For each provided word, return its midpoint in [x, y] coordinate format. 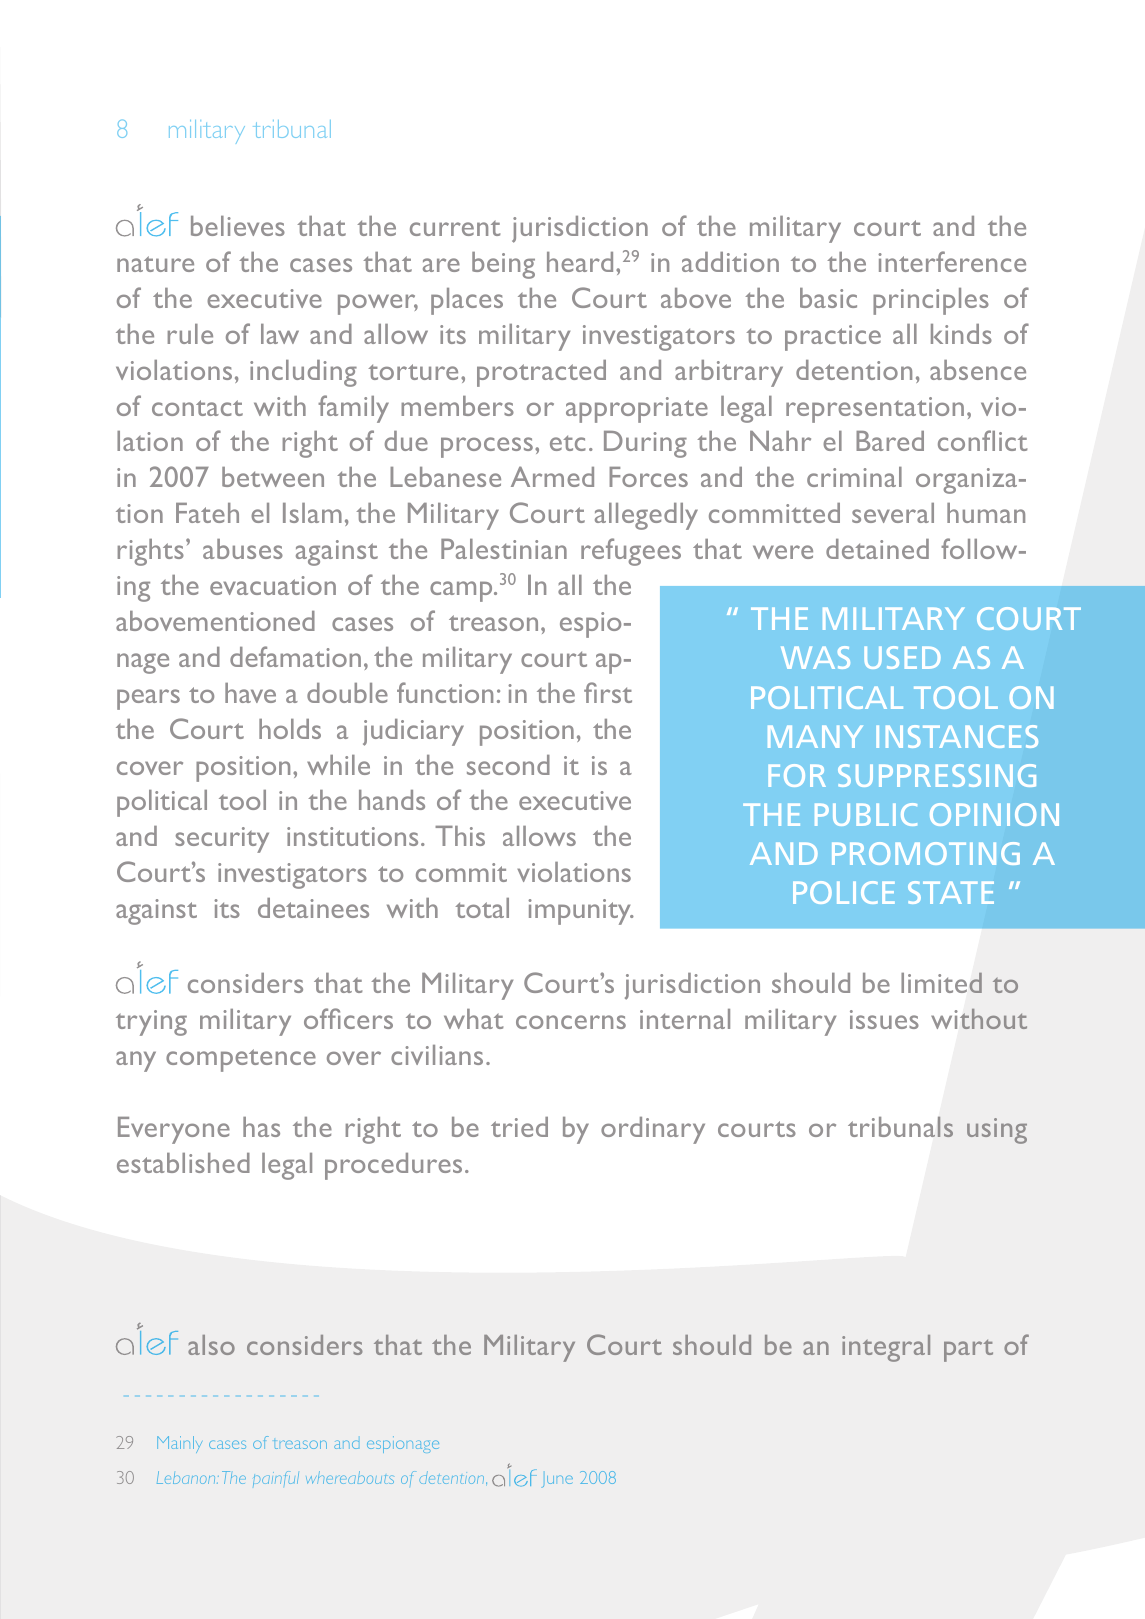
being [503, 265]
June [557, 1481]
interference [952, 261]
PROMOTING [926, 853]
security [222, 840]
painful [276, 1478]
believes [238, 226]
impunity [581, 912]
